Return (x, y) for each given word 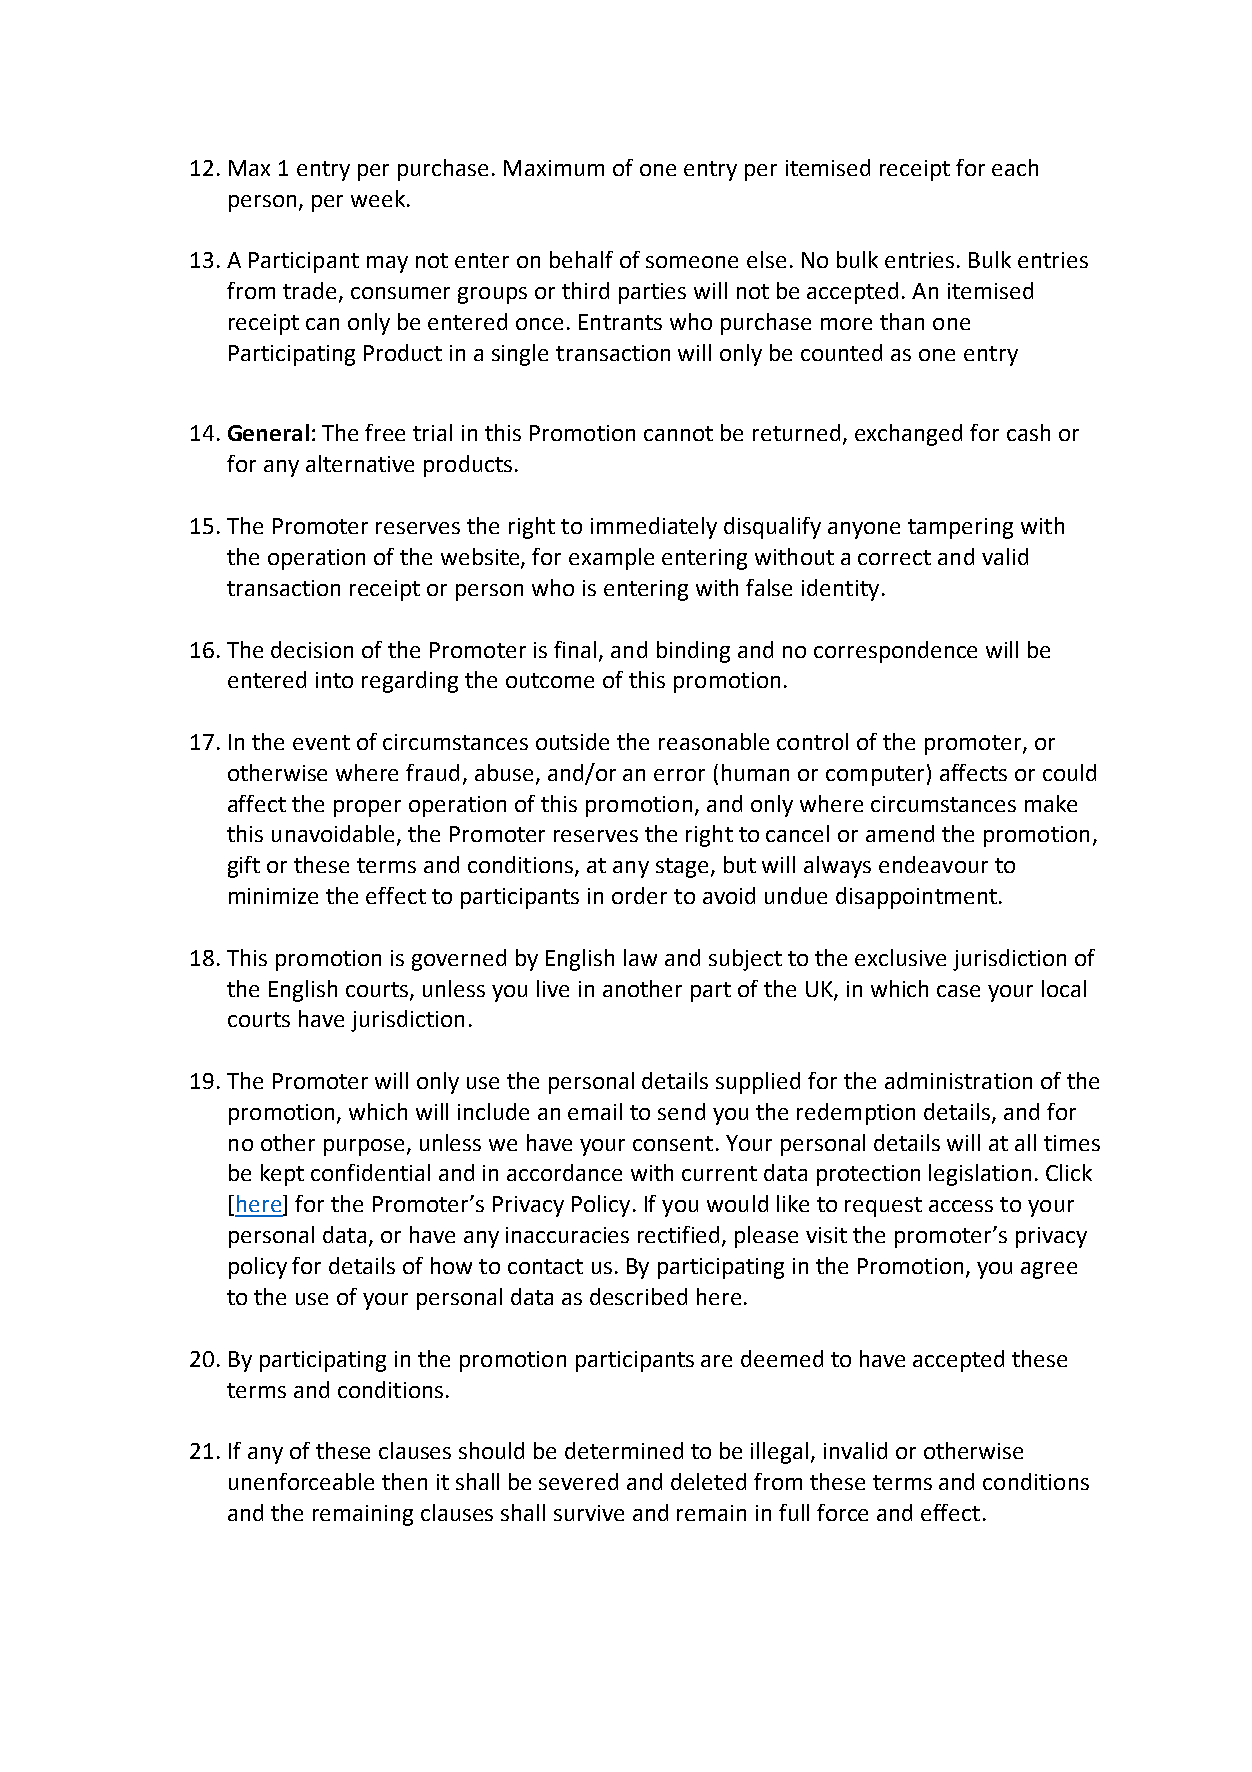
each (1015, 167)
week (378, 198)
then (404, 1481)
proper (367, 808)
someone (692, 262)
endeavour (933, 864)
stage (682, 868)
